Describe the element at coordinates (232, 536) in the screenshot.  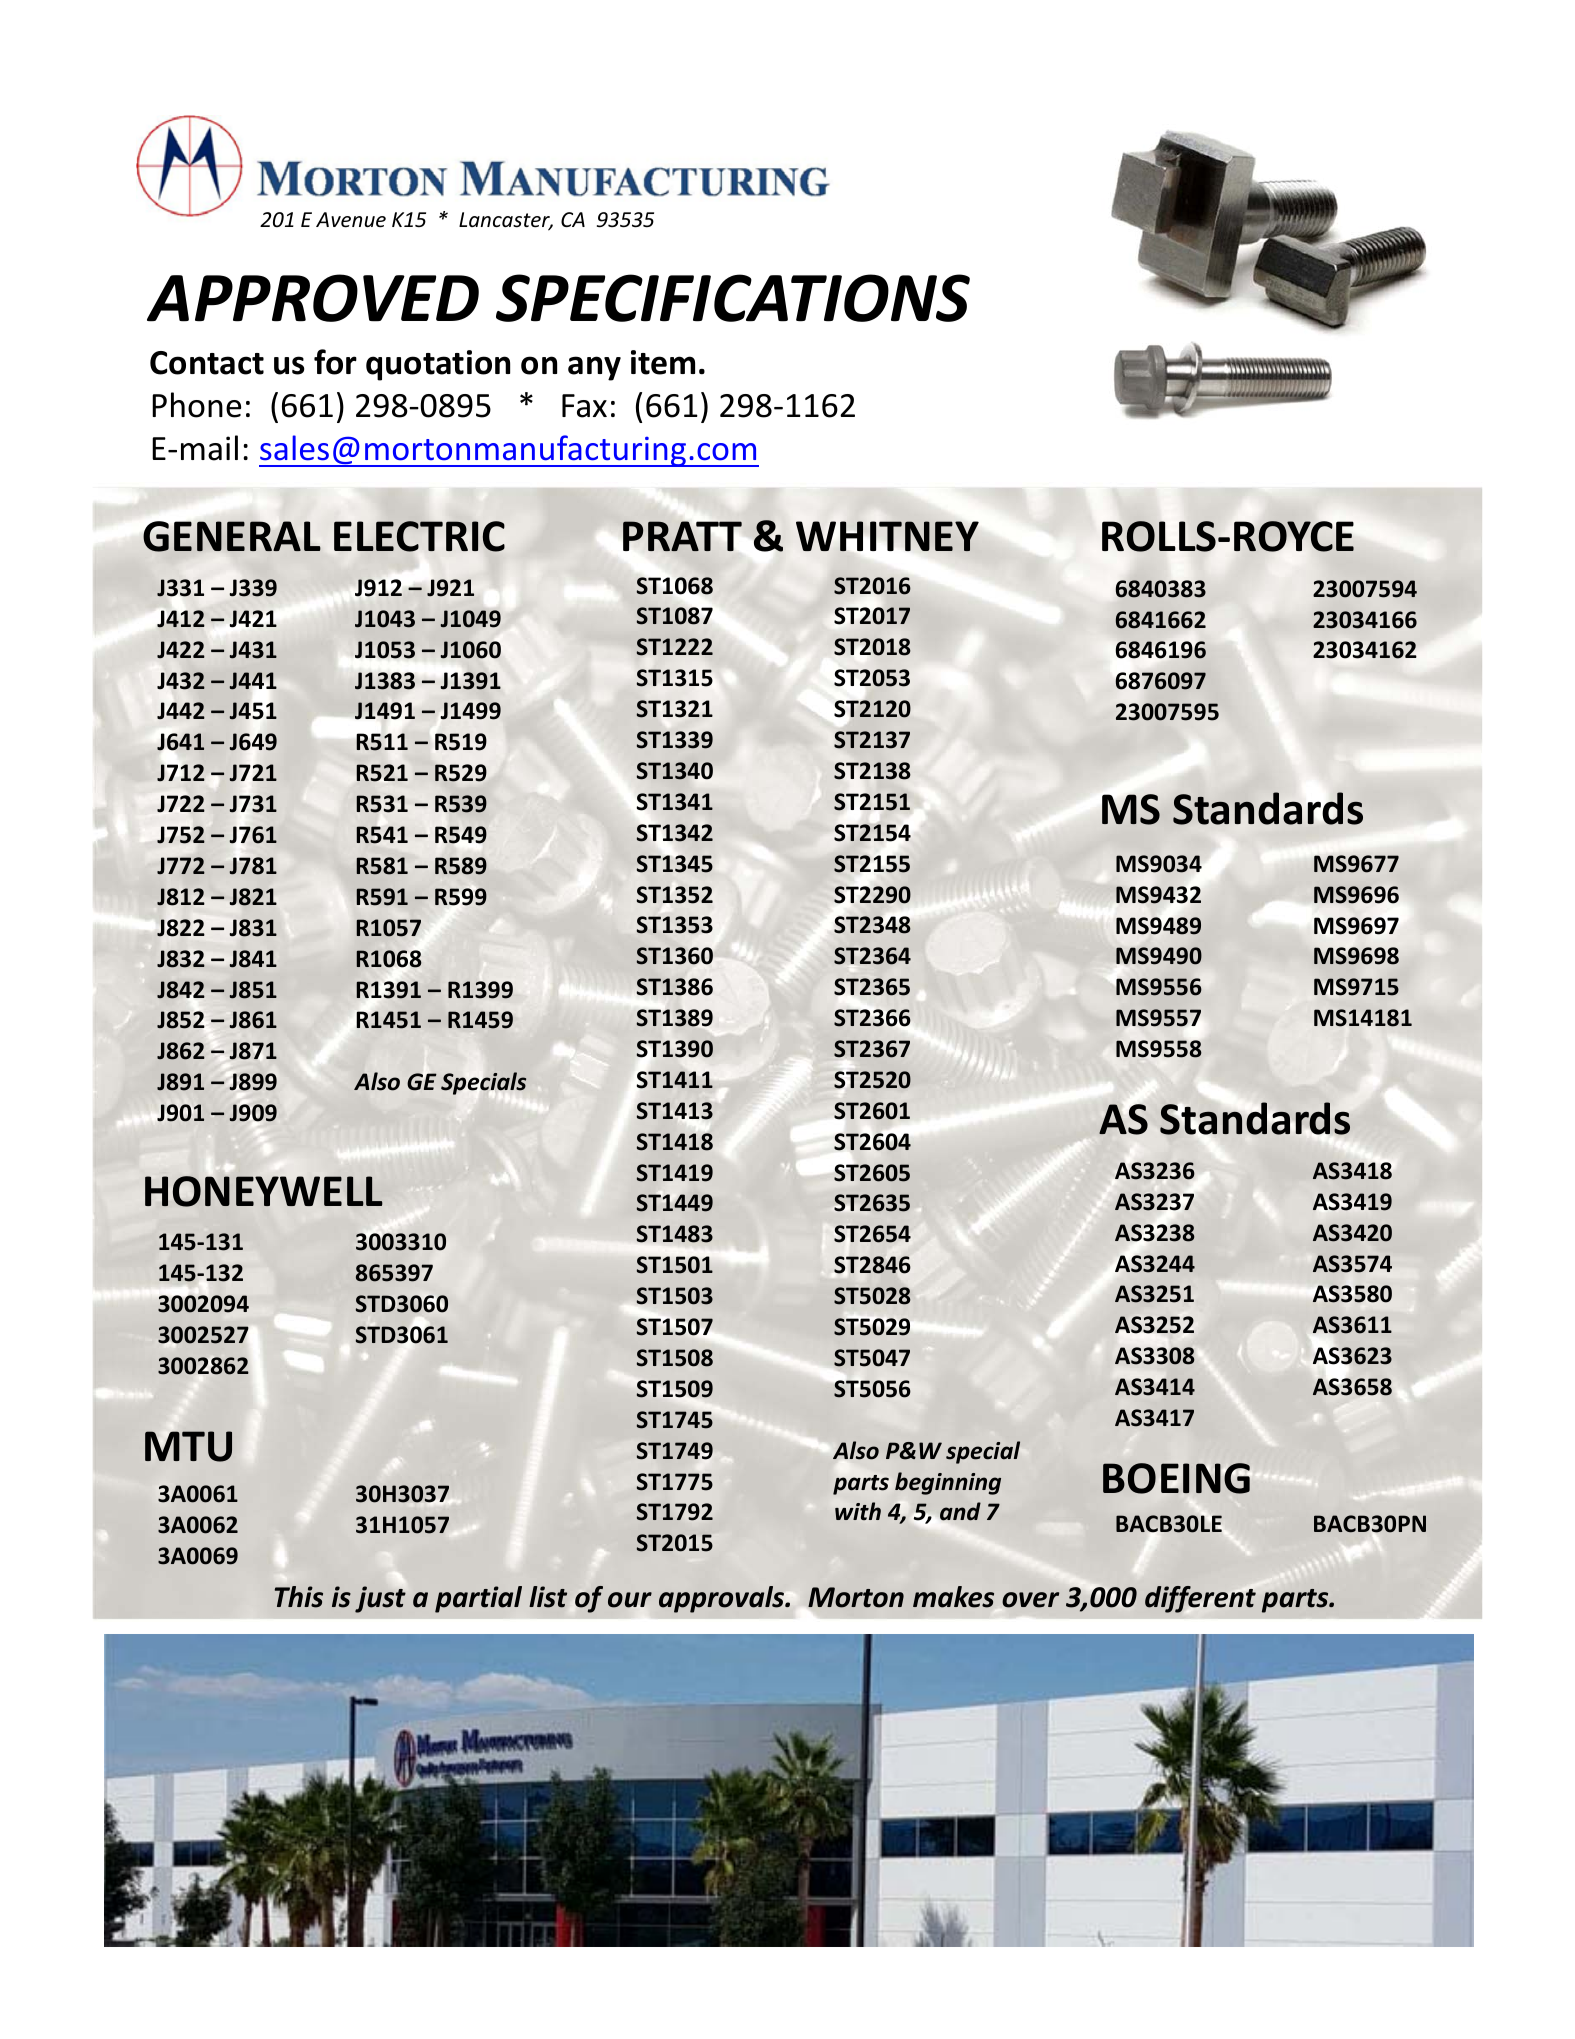
I see `GENERAL` at that location.
